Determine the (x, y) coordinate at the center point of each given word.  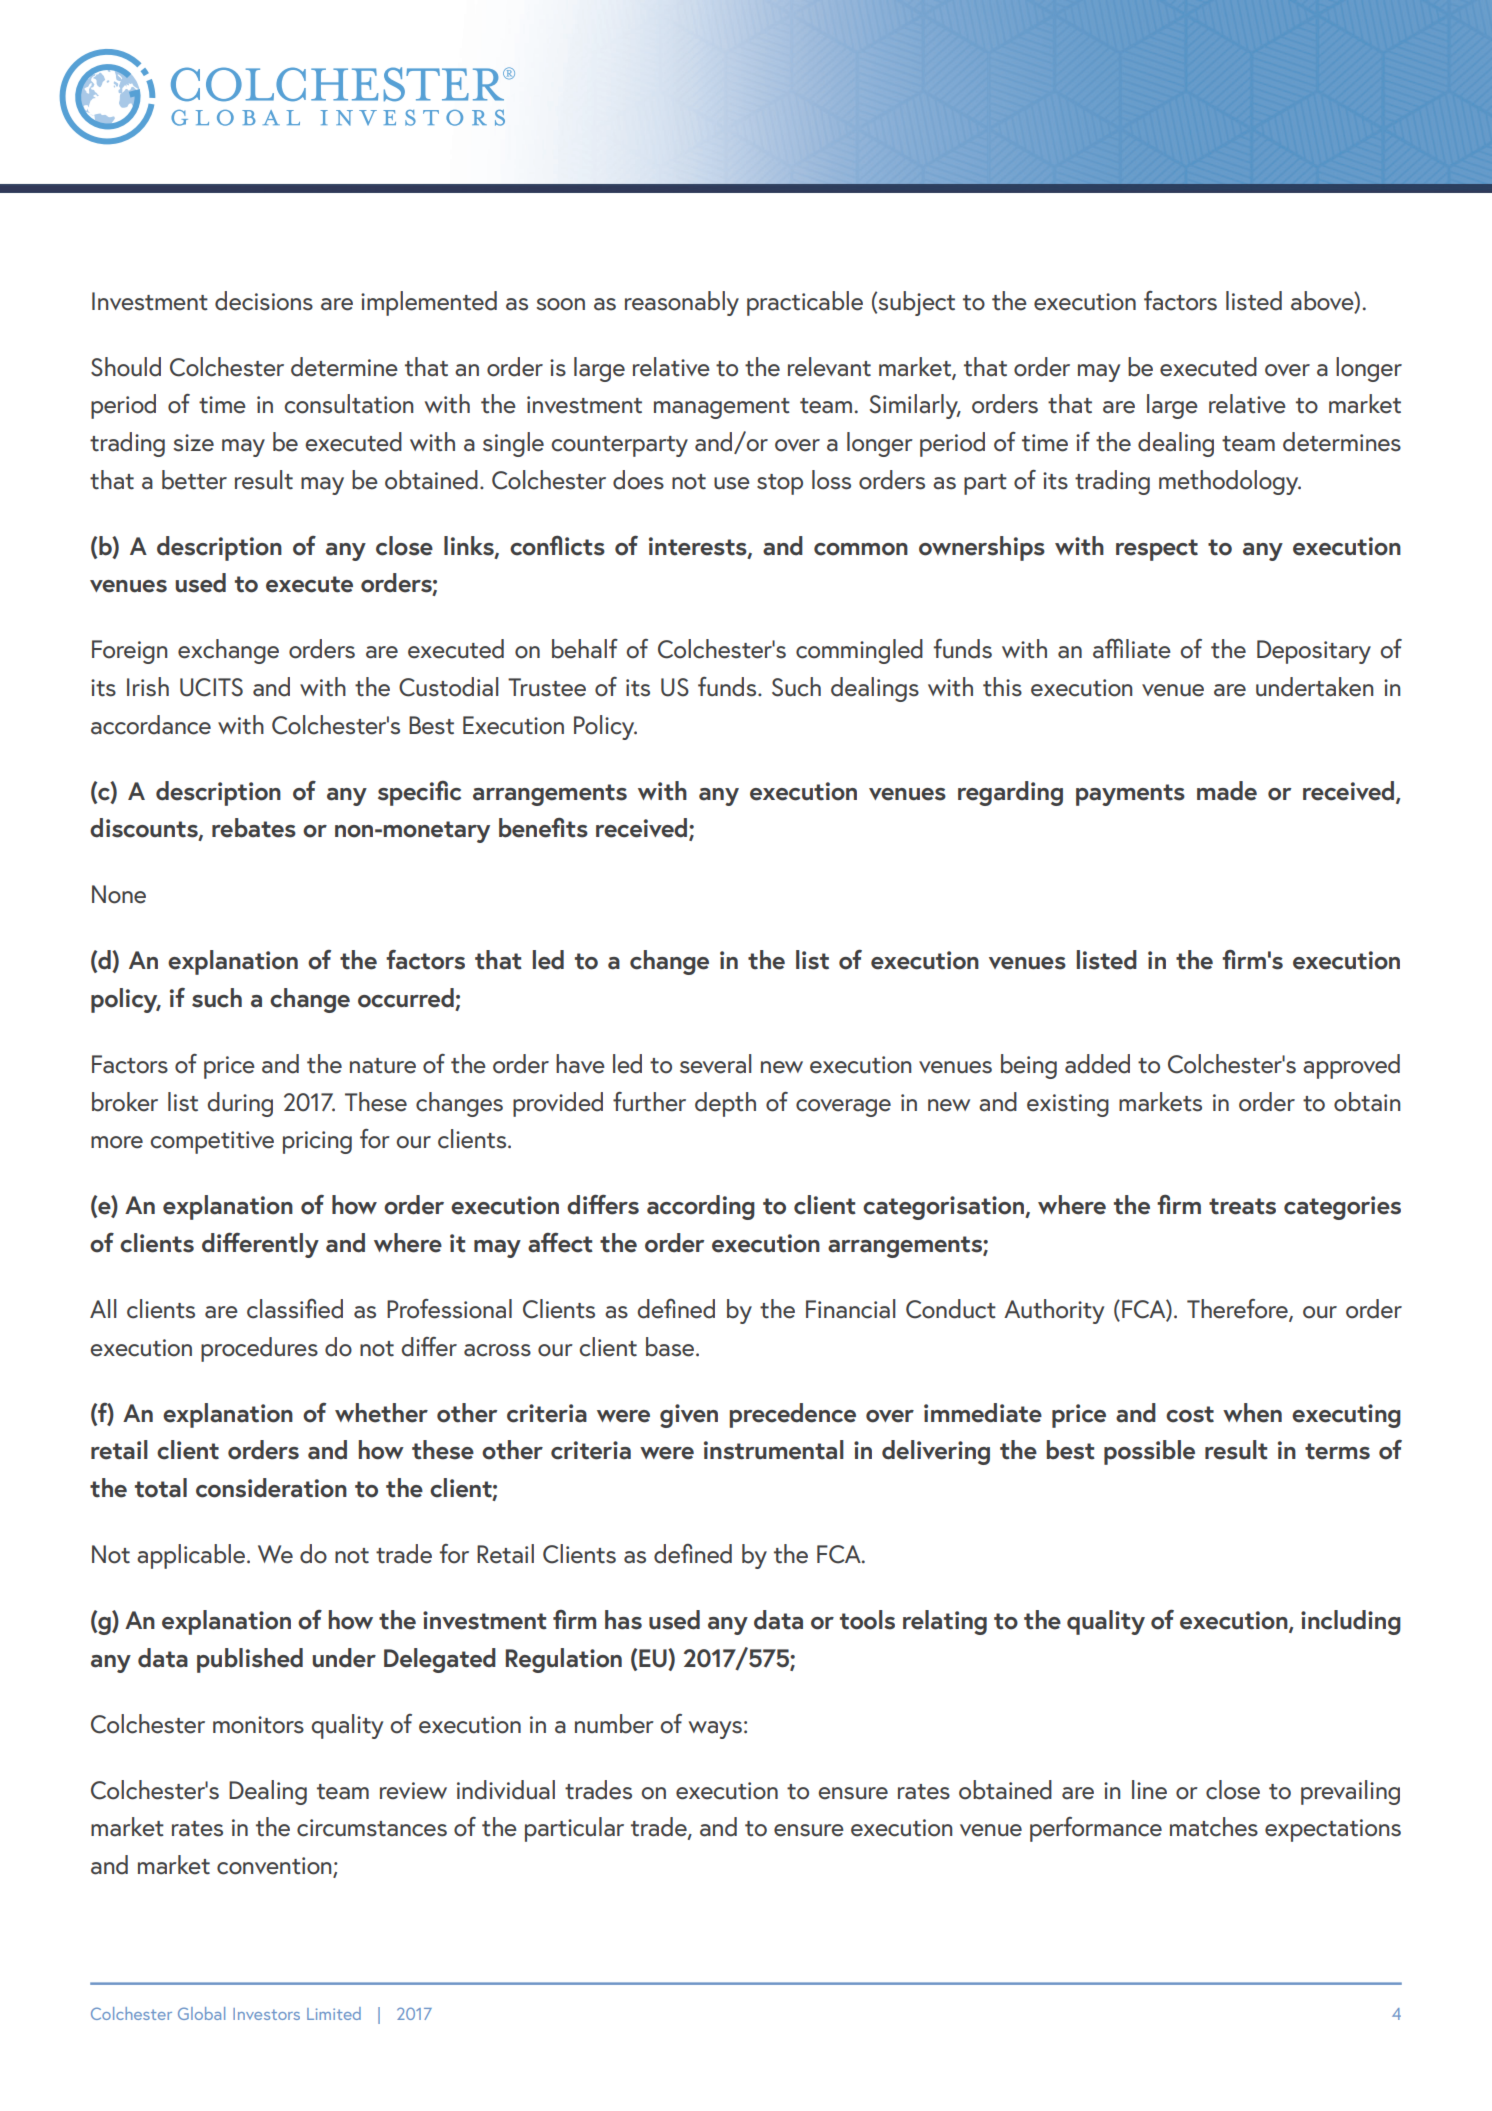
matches (1214, 1827)
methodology (1230, 482)
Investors (266, 2014)
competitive (212, 1142)
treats (1242, 1206)
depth (725, 1104)
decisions (264, 301)
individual (506, 1790)
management (722, 408)
